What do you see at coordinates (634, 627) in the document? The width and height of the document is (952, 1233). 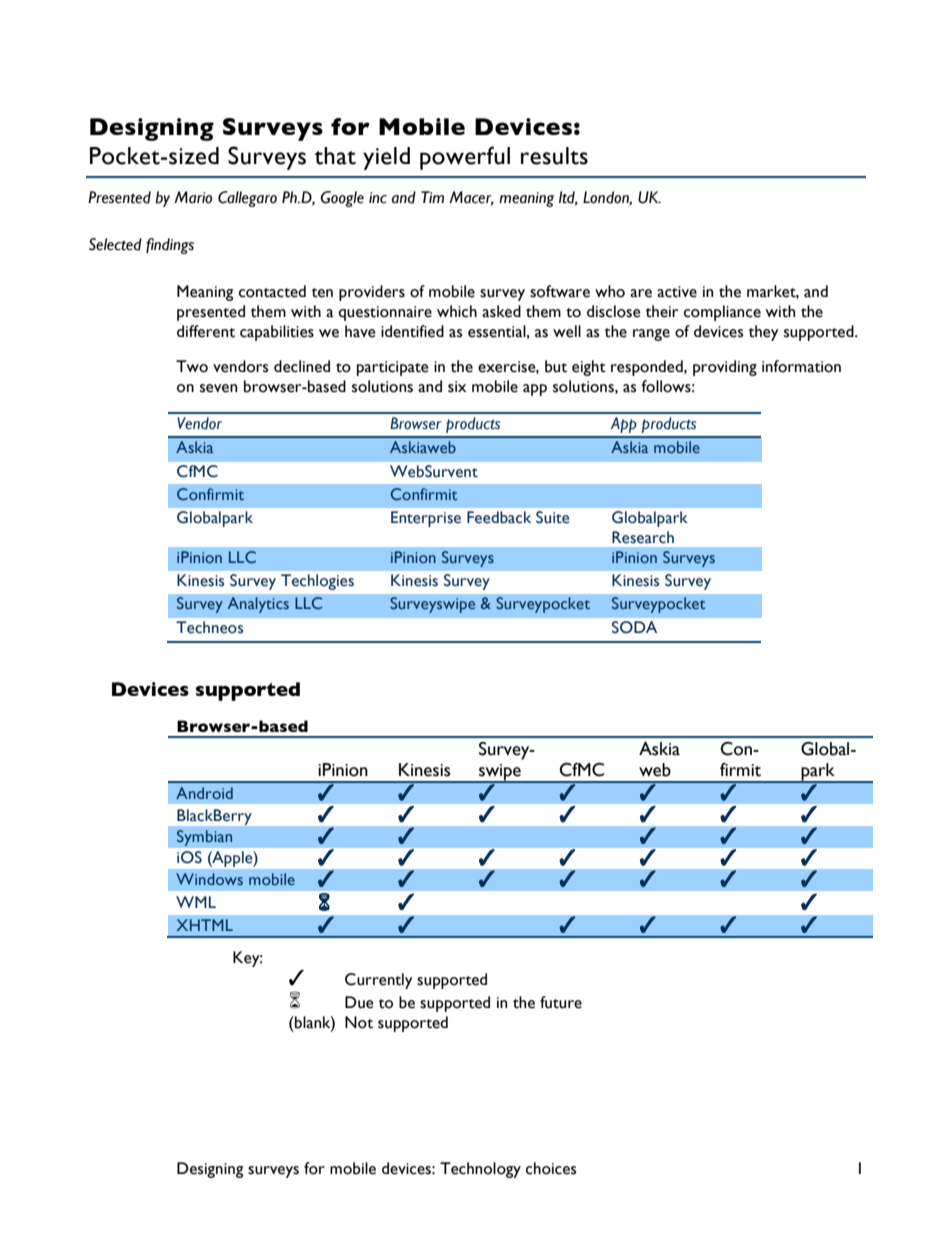 I see `SODA` at bounding box center [634, 627].
